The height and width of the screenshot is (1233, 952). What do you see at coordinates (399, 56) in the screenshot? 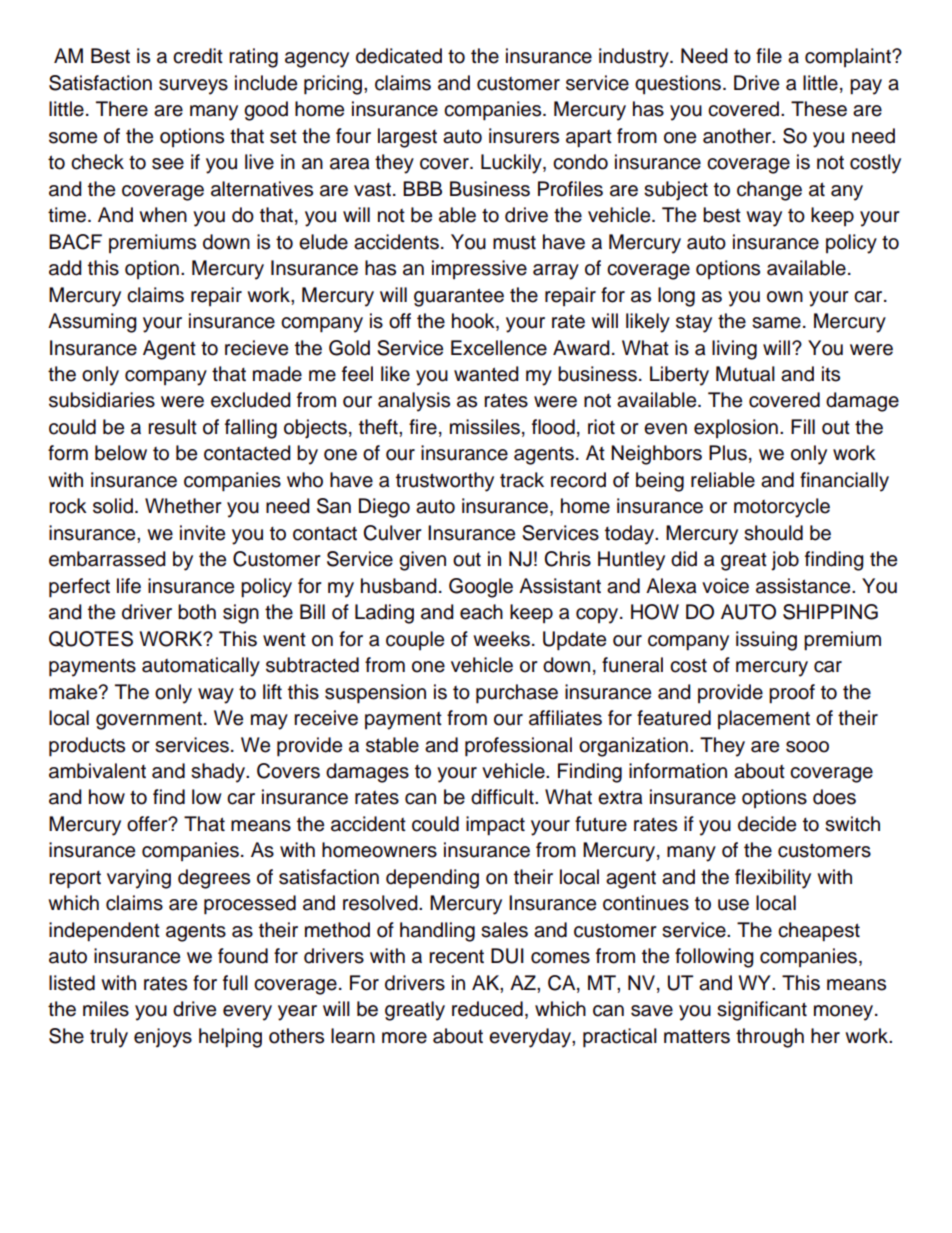
I see `dedicated` at bounding box center [399, 56].
